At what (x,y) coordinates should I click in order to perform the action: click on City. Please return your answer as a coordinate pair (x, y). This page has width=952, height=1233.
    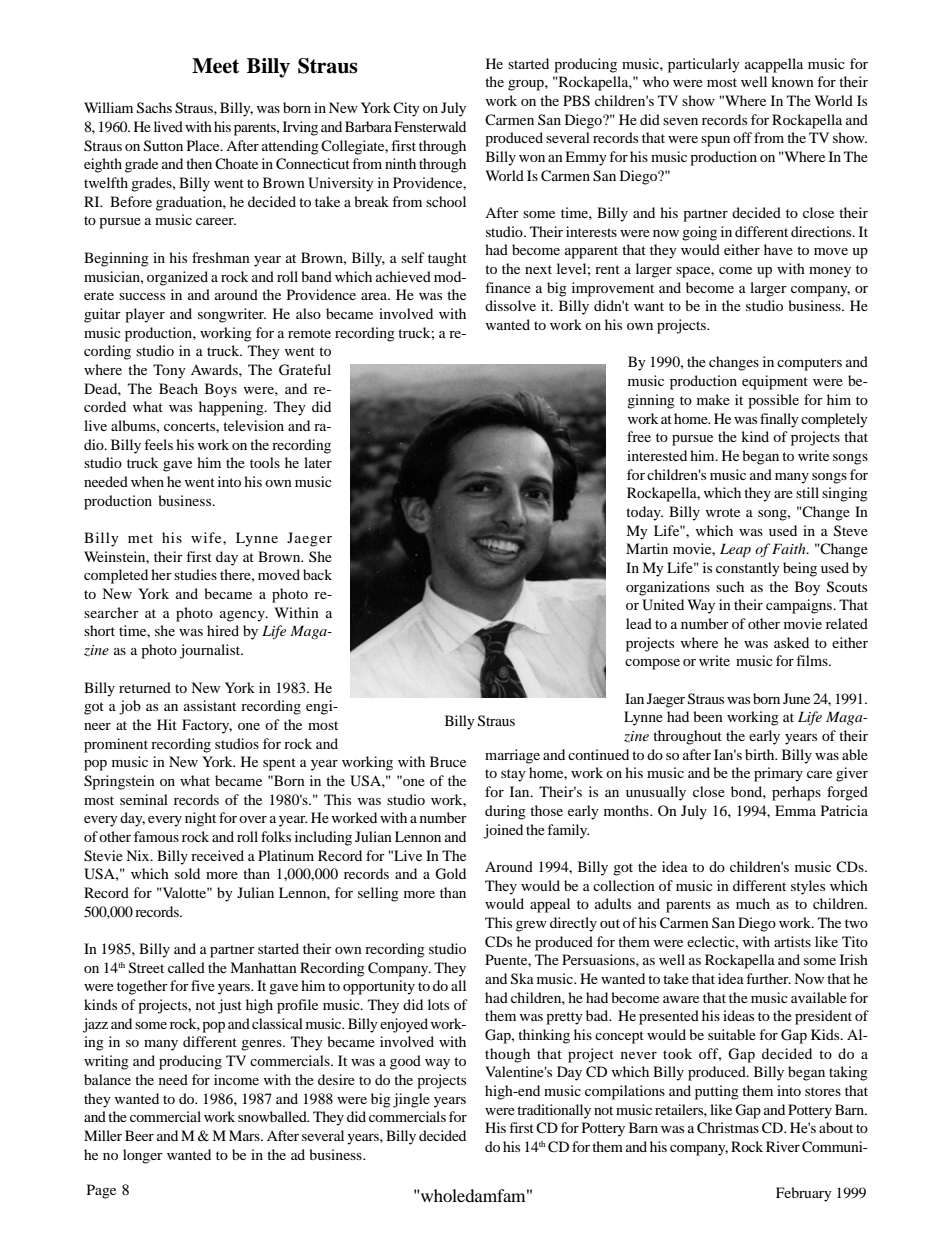
    Looking at the image, I should click on (406, 109).
